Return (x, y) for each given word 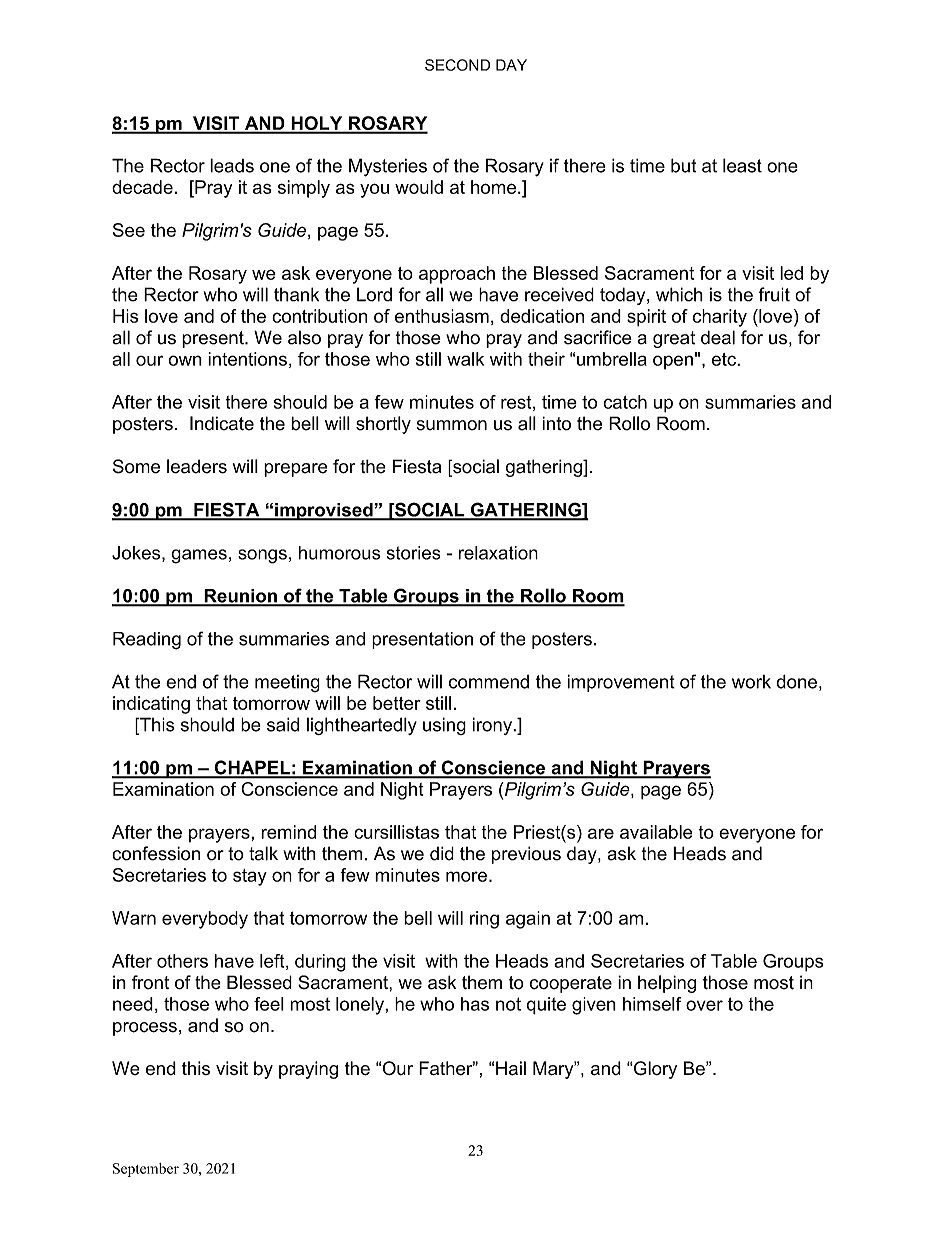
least (742, 165)
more (466, 876)
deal (718, 337)
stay (250, 877)
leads (232, 165)
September (146, 1170)
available (656, 832)
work (751, 682)
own (185, 360)
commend (489, 682)
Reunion (240, 597)
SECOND (457, 65)
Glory (654, 1070)
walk (465, 359)
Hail (511, 1068)
